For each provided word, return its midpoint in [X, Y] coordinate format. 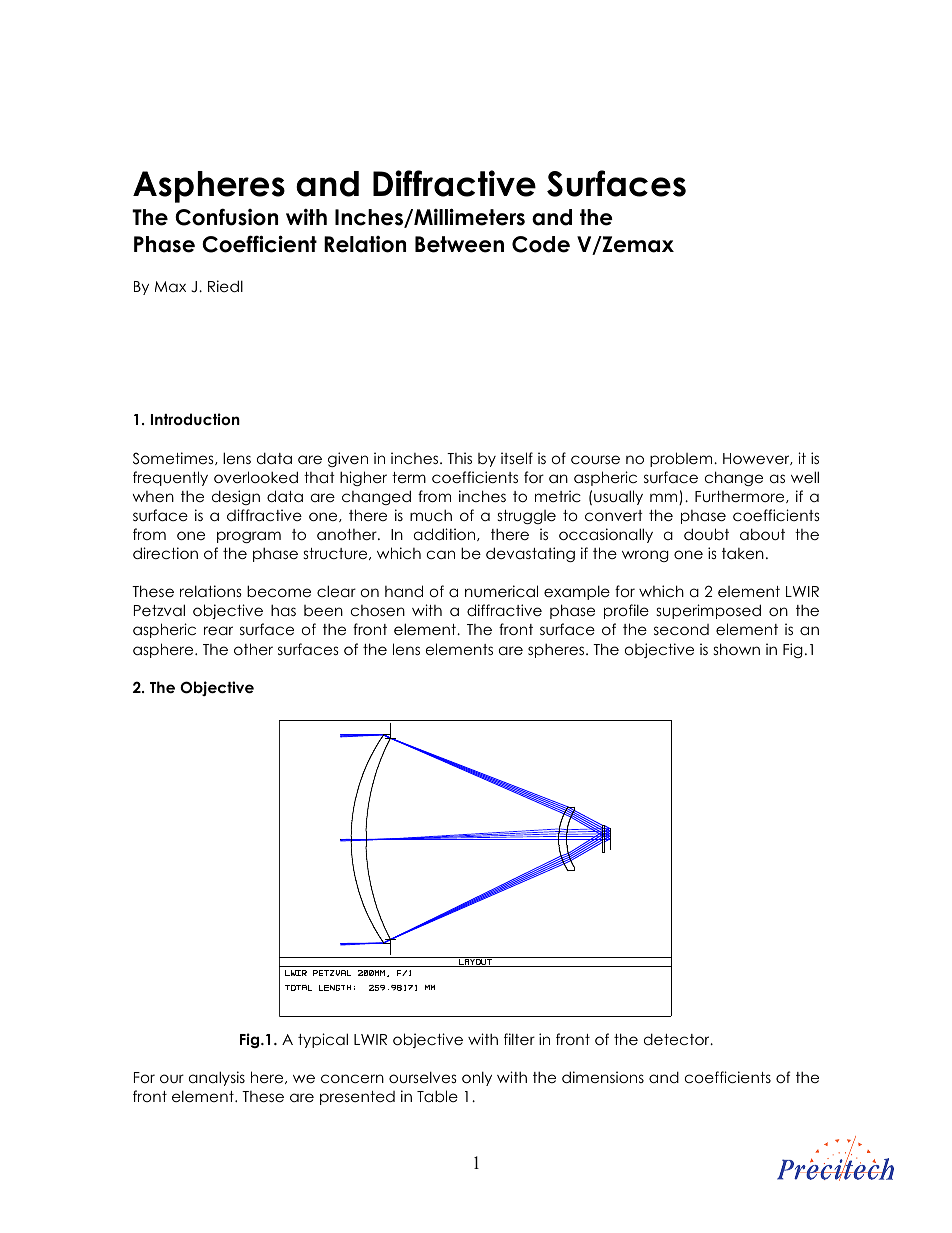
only [477, 1078]
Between [459, 244]
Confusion [226, 217]
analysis [217, 1078]
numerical [501, 591]
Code [541, 244]
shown [737, 649]
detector [678, 1039]
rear [218, 630]
